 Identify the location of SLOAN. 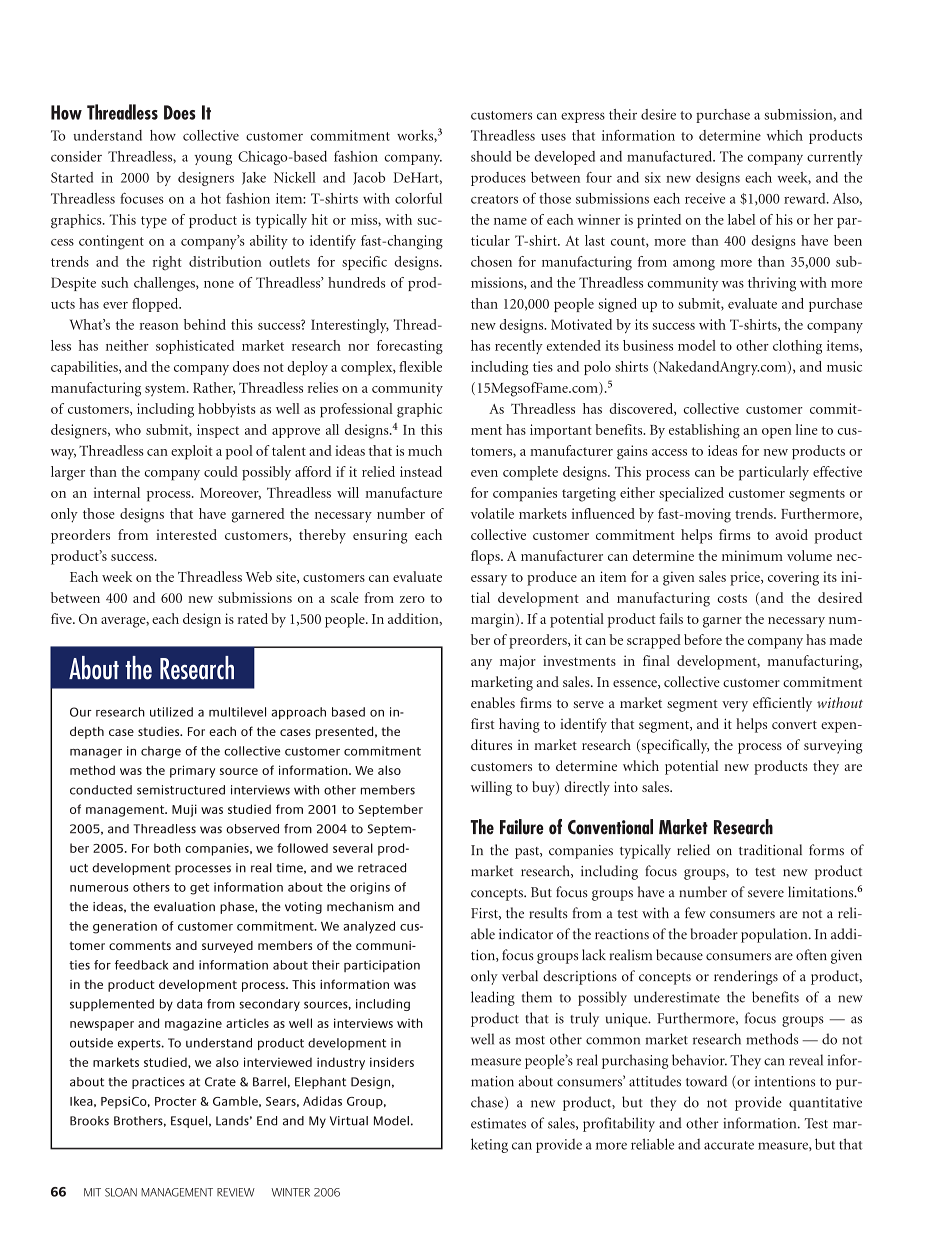
(121, 1192).
